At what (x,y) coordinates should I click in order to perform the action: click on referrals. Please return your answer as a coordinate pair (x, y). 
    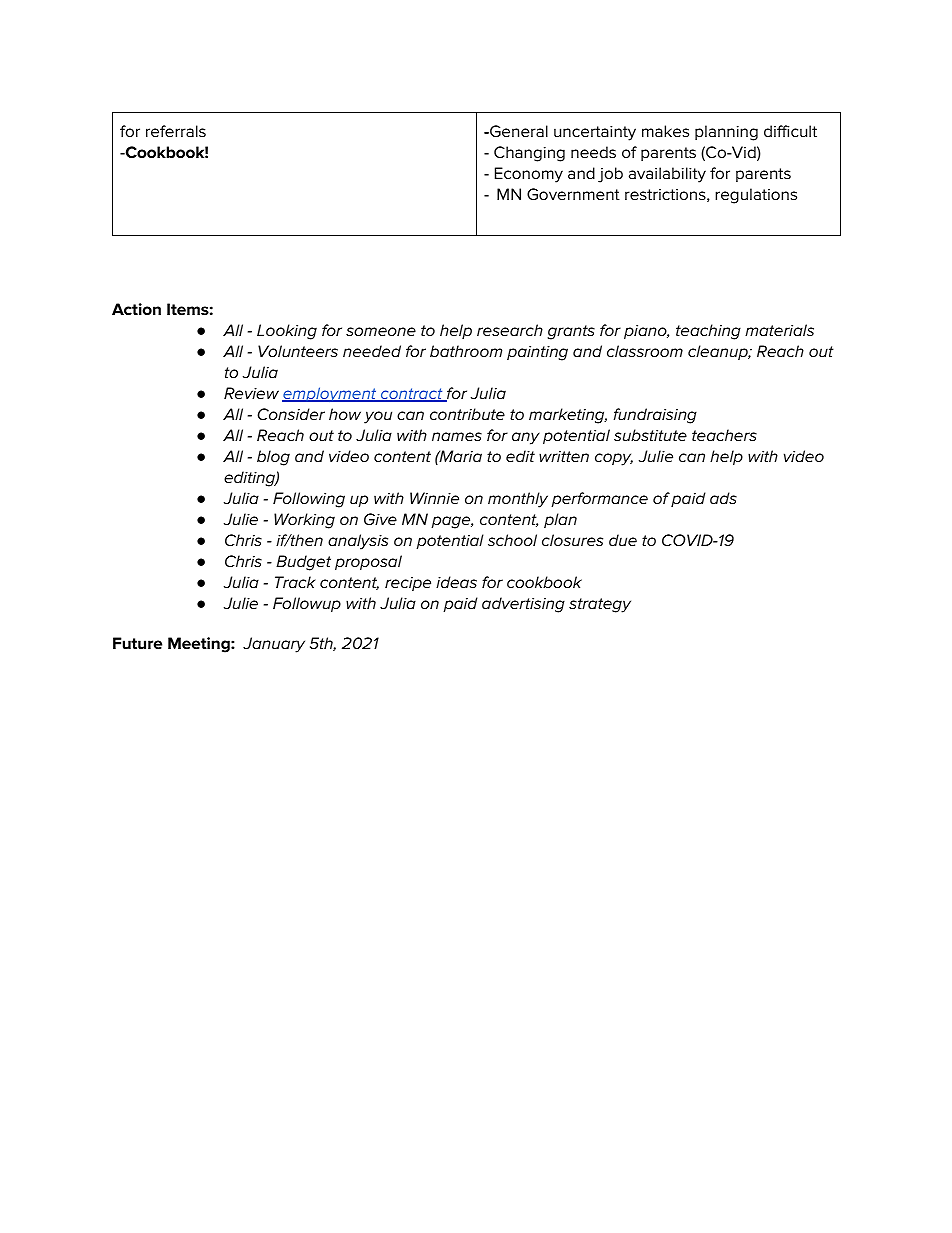
    Looking at the image, I should click on (176, 131).
